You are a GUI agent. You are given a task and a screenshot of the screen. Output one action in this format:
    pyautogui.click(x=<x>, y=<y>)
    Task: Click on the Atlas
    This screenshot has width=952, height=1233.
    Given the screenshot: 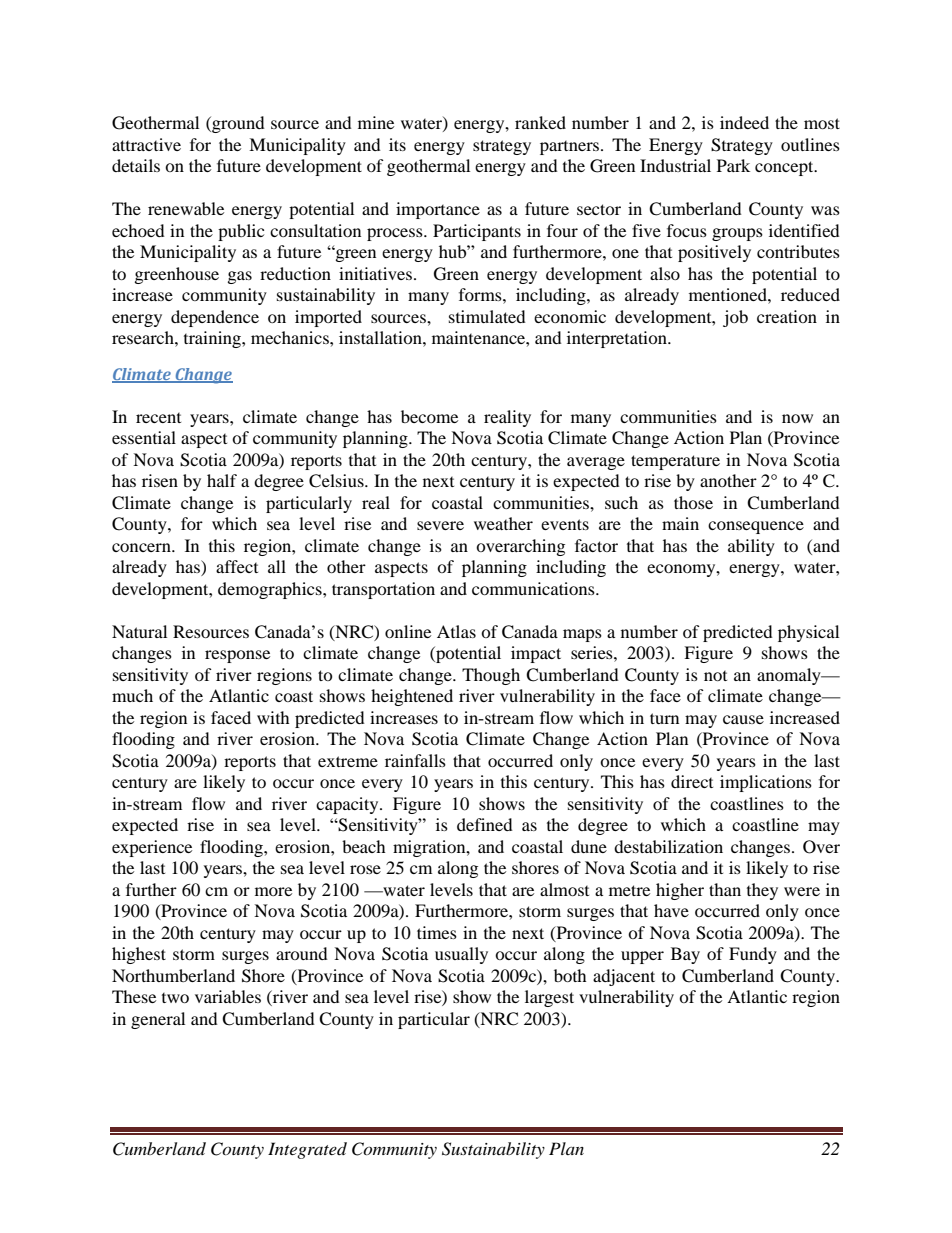 What is the action you would take?
    pyautogui.click(x=456, y=631)
